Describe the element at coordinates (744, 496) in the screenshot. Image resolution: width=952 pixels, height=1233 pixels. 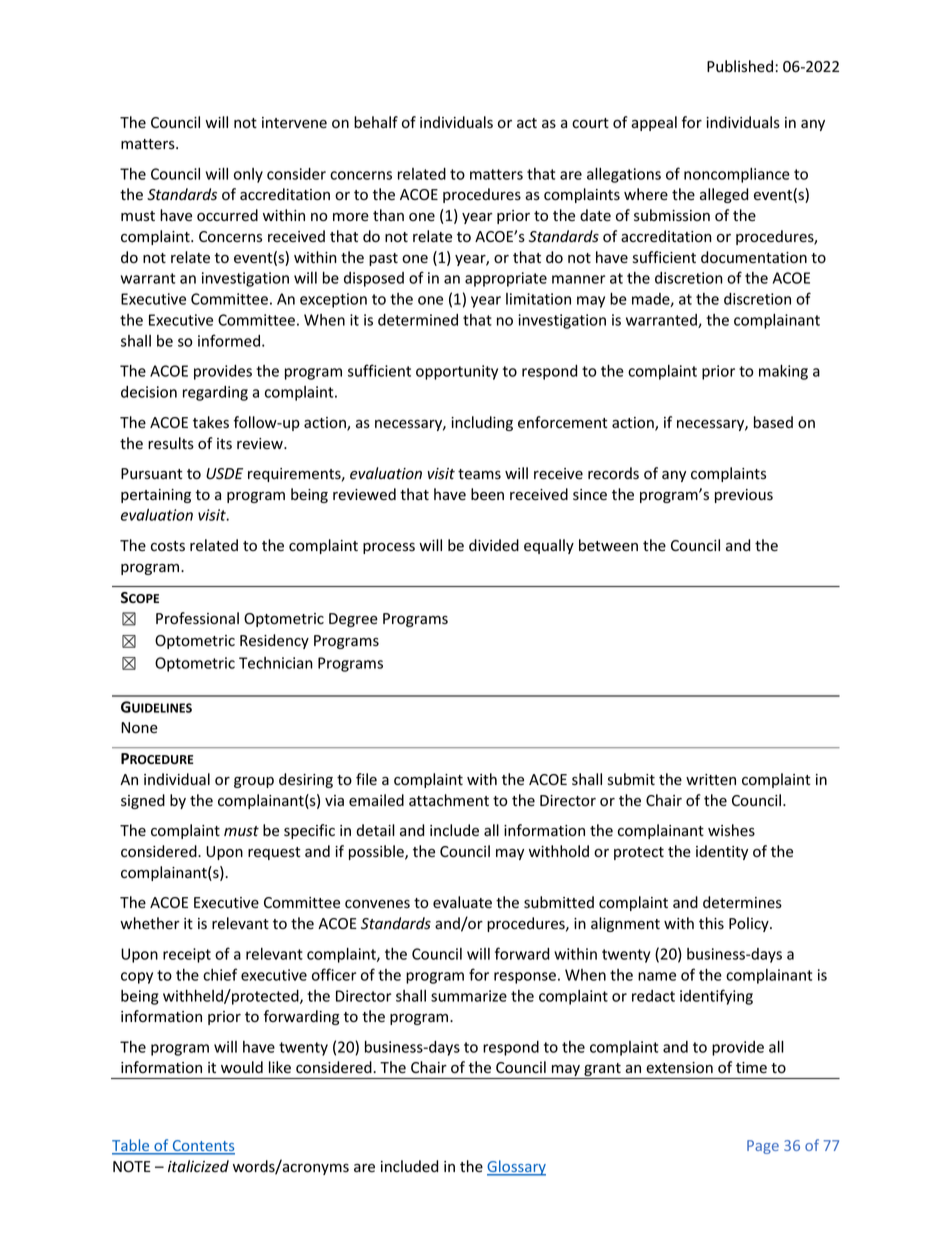
I see `previous` at that location.
